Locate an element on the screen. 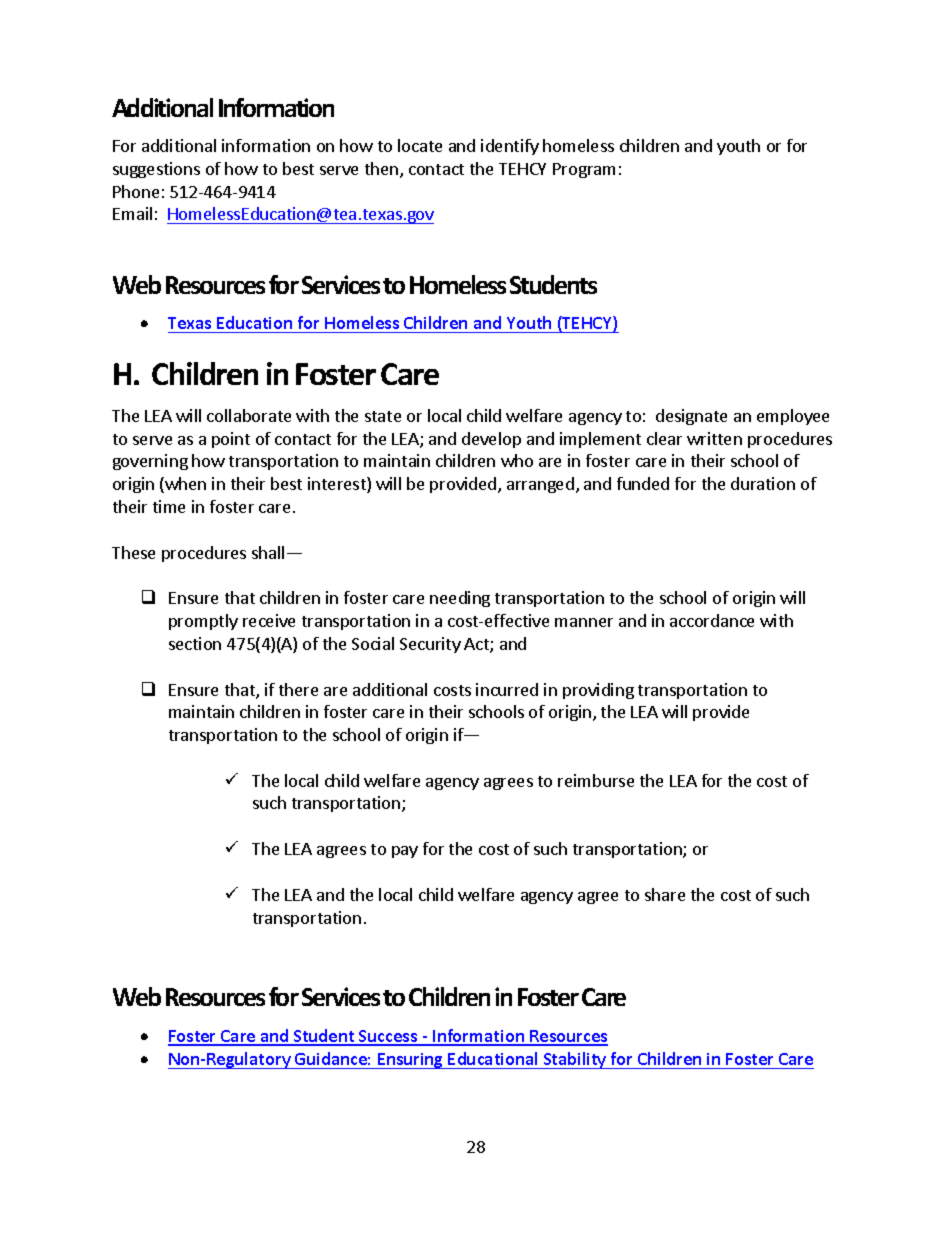 This screenshot has width=952, height=1233. Ensuring is located at coordinates (411, 1061).
